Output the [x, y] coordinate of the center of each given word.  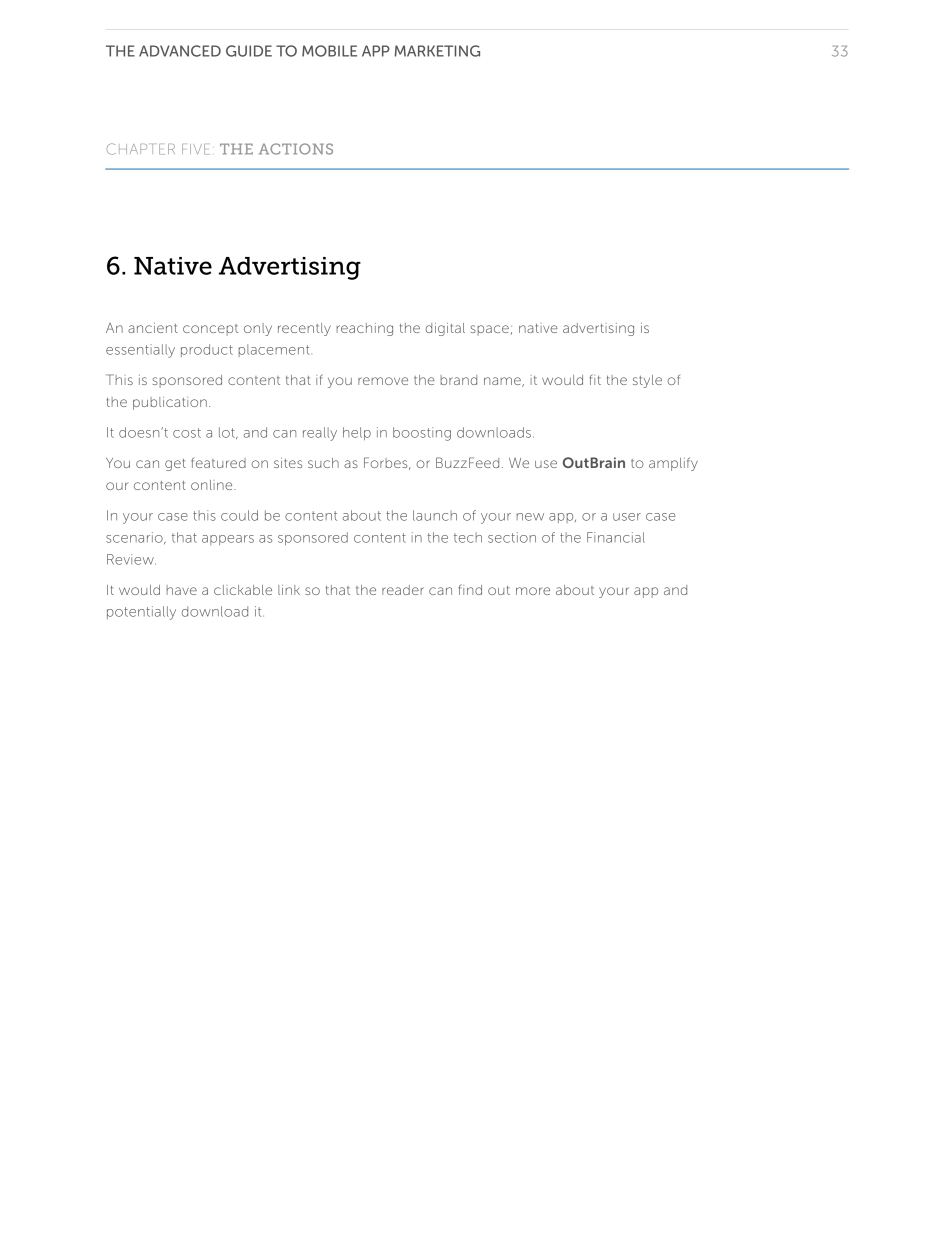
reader [403, 590]
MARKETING [437, 51]
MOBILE [329, 51]
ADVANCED [180, 51]
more [533, 591]
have [182, 590]
